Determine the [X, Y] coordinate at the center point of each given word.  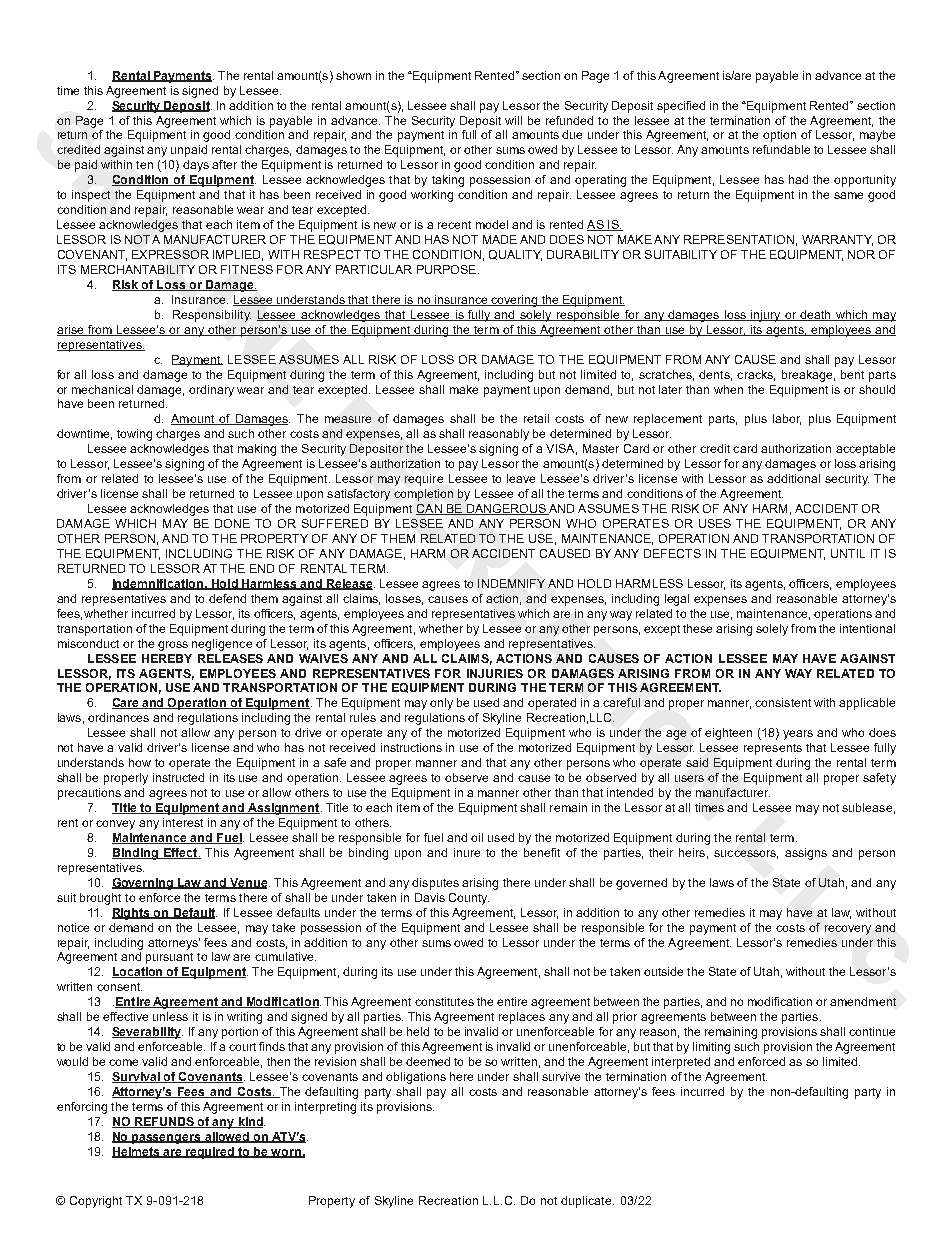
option [779, 136]
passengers [166, 1139]
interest [183, 822]
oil [477, 837]
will [513, 120]
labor [787, 419]
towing [134, 435]
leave [521, 478]
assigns [806, 854]
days [196, 166]
